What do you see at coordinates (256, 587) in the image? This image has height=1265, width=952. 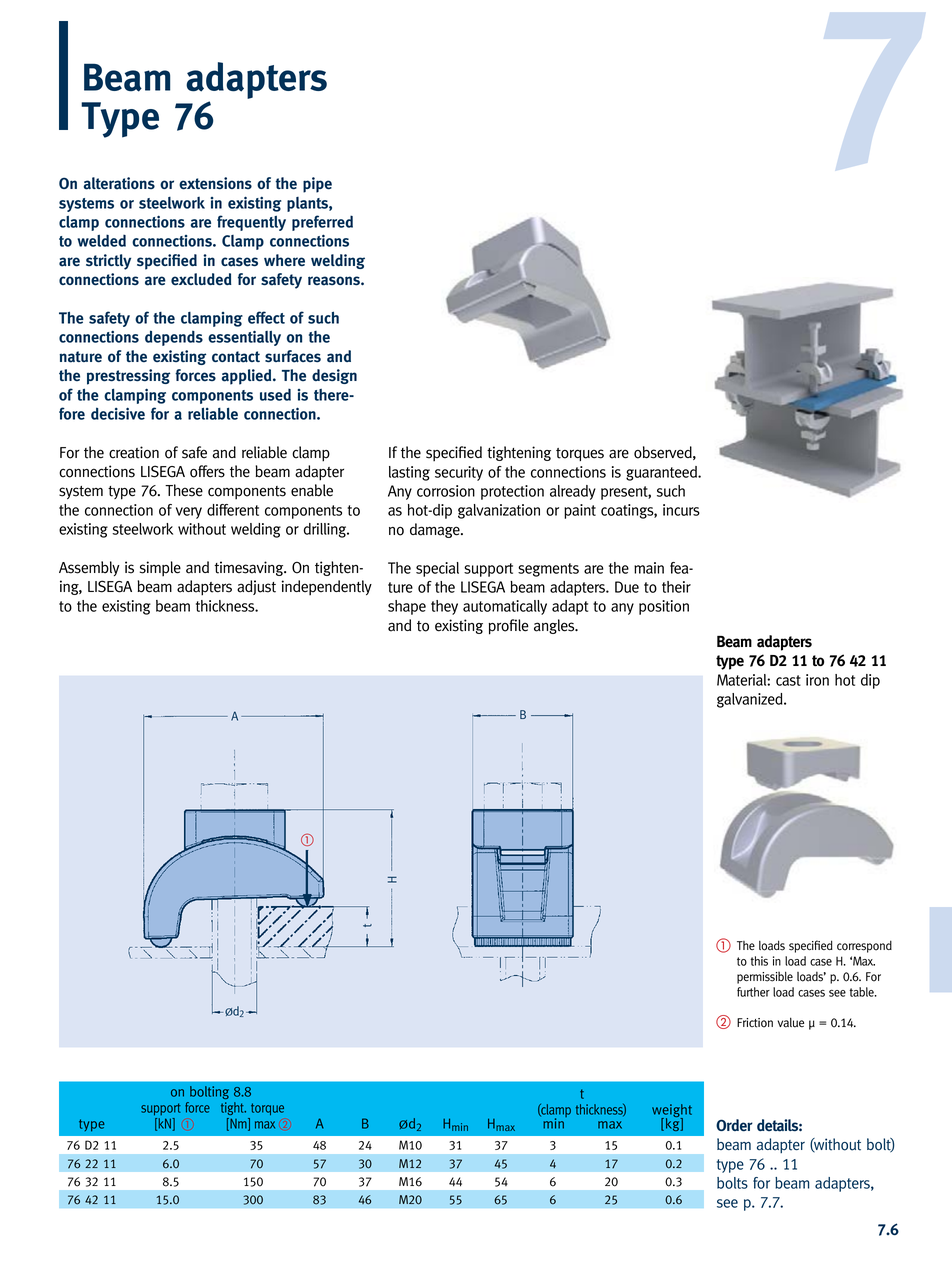 I see `adjust` at bounding box center [256, 587].
